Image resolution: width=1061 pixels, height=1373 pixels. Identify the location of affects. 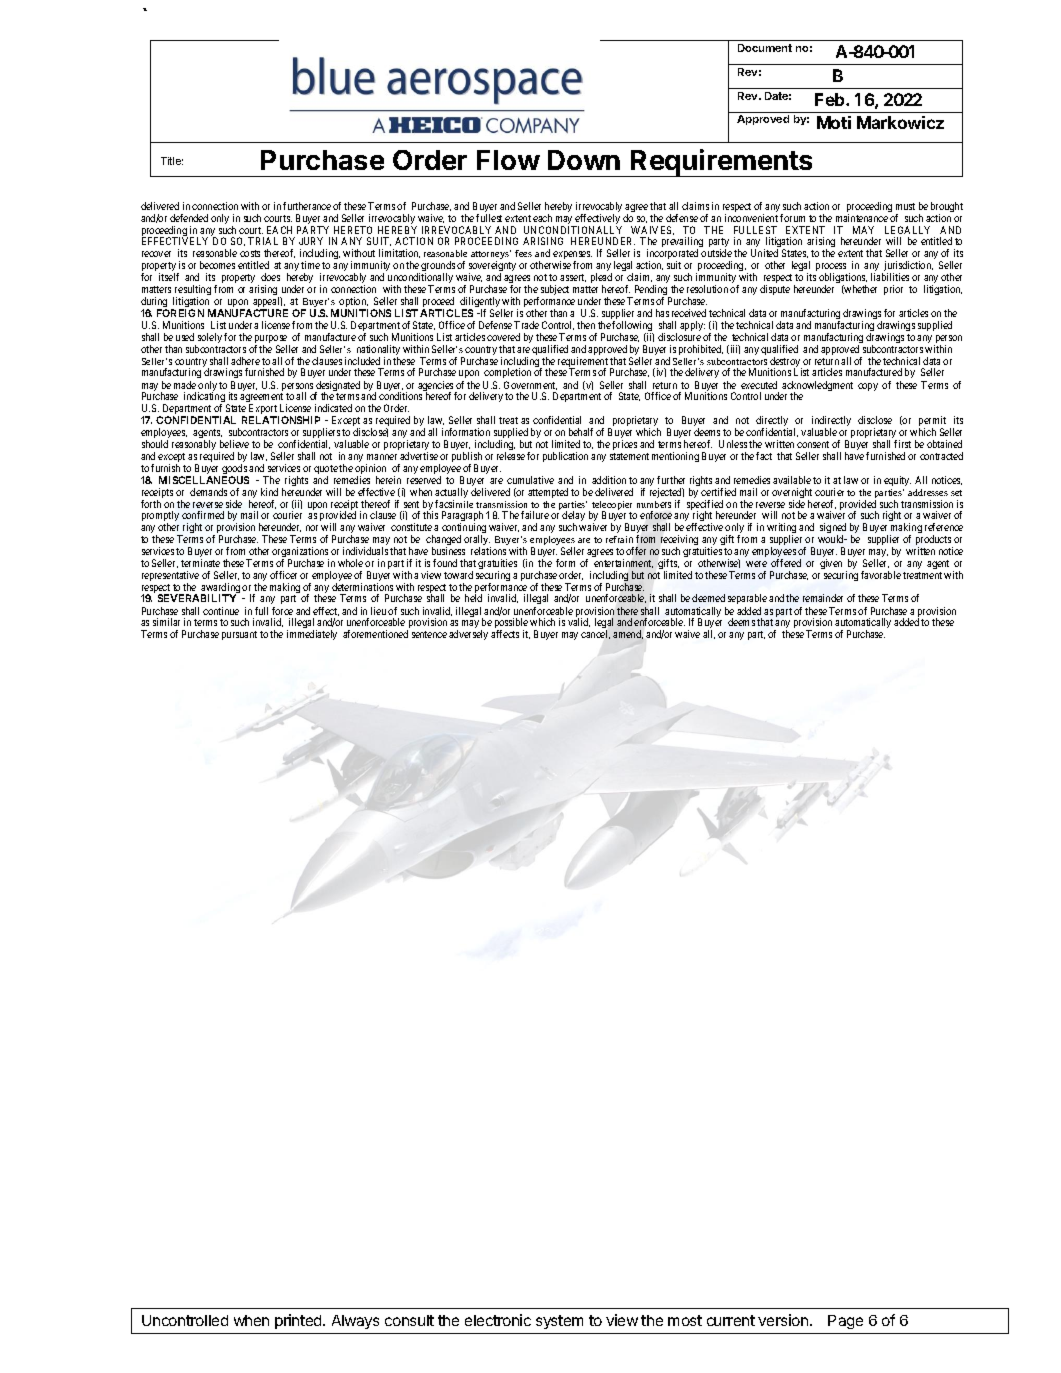
(505, 634).
